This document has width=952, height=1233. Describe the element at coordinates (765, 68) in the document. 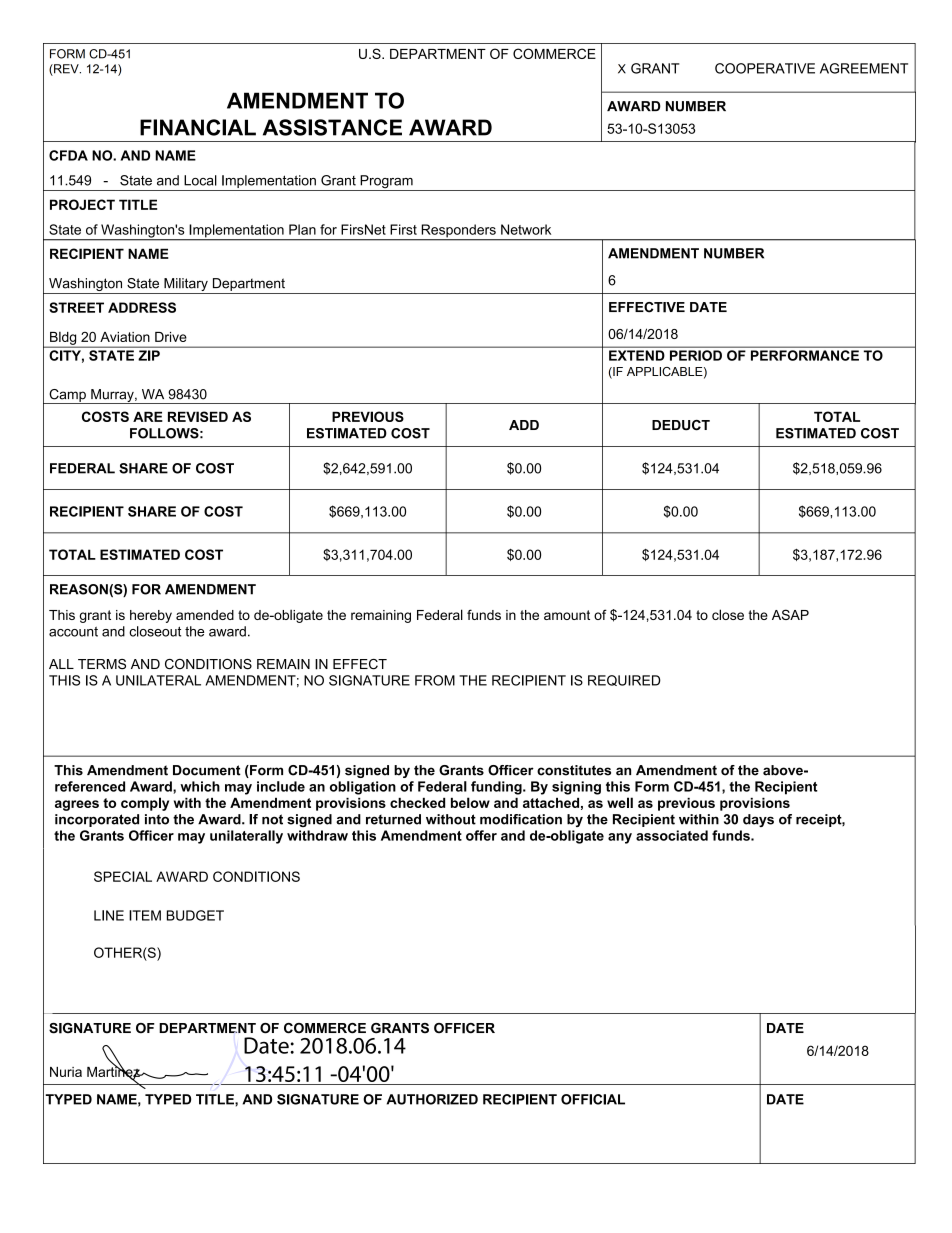

I see `COOPERATIVE` at that location.
